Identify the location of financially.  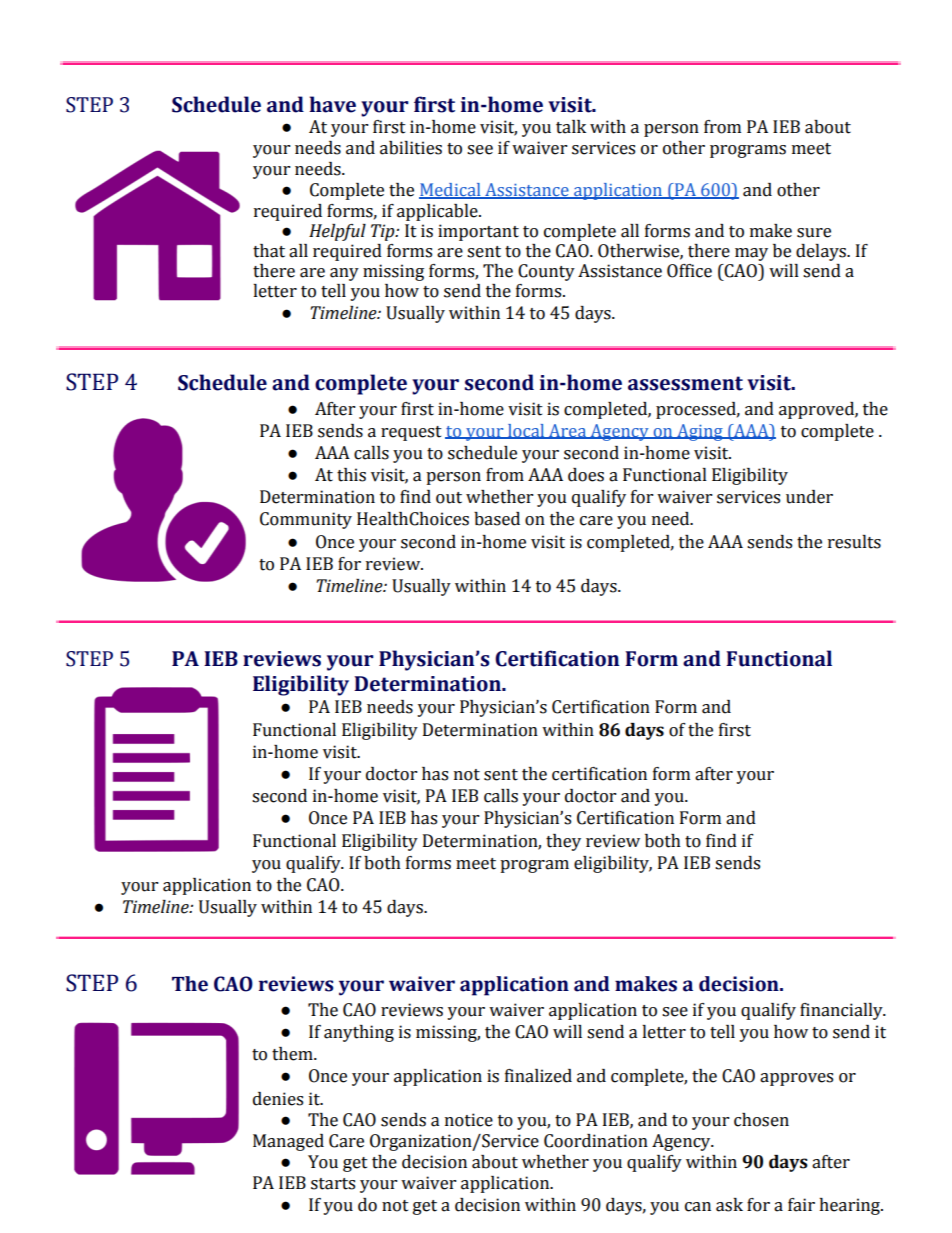
(842, 1011).
